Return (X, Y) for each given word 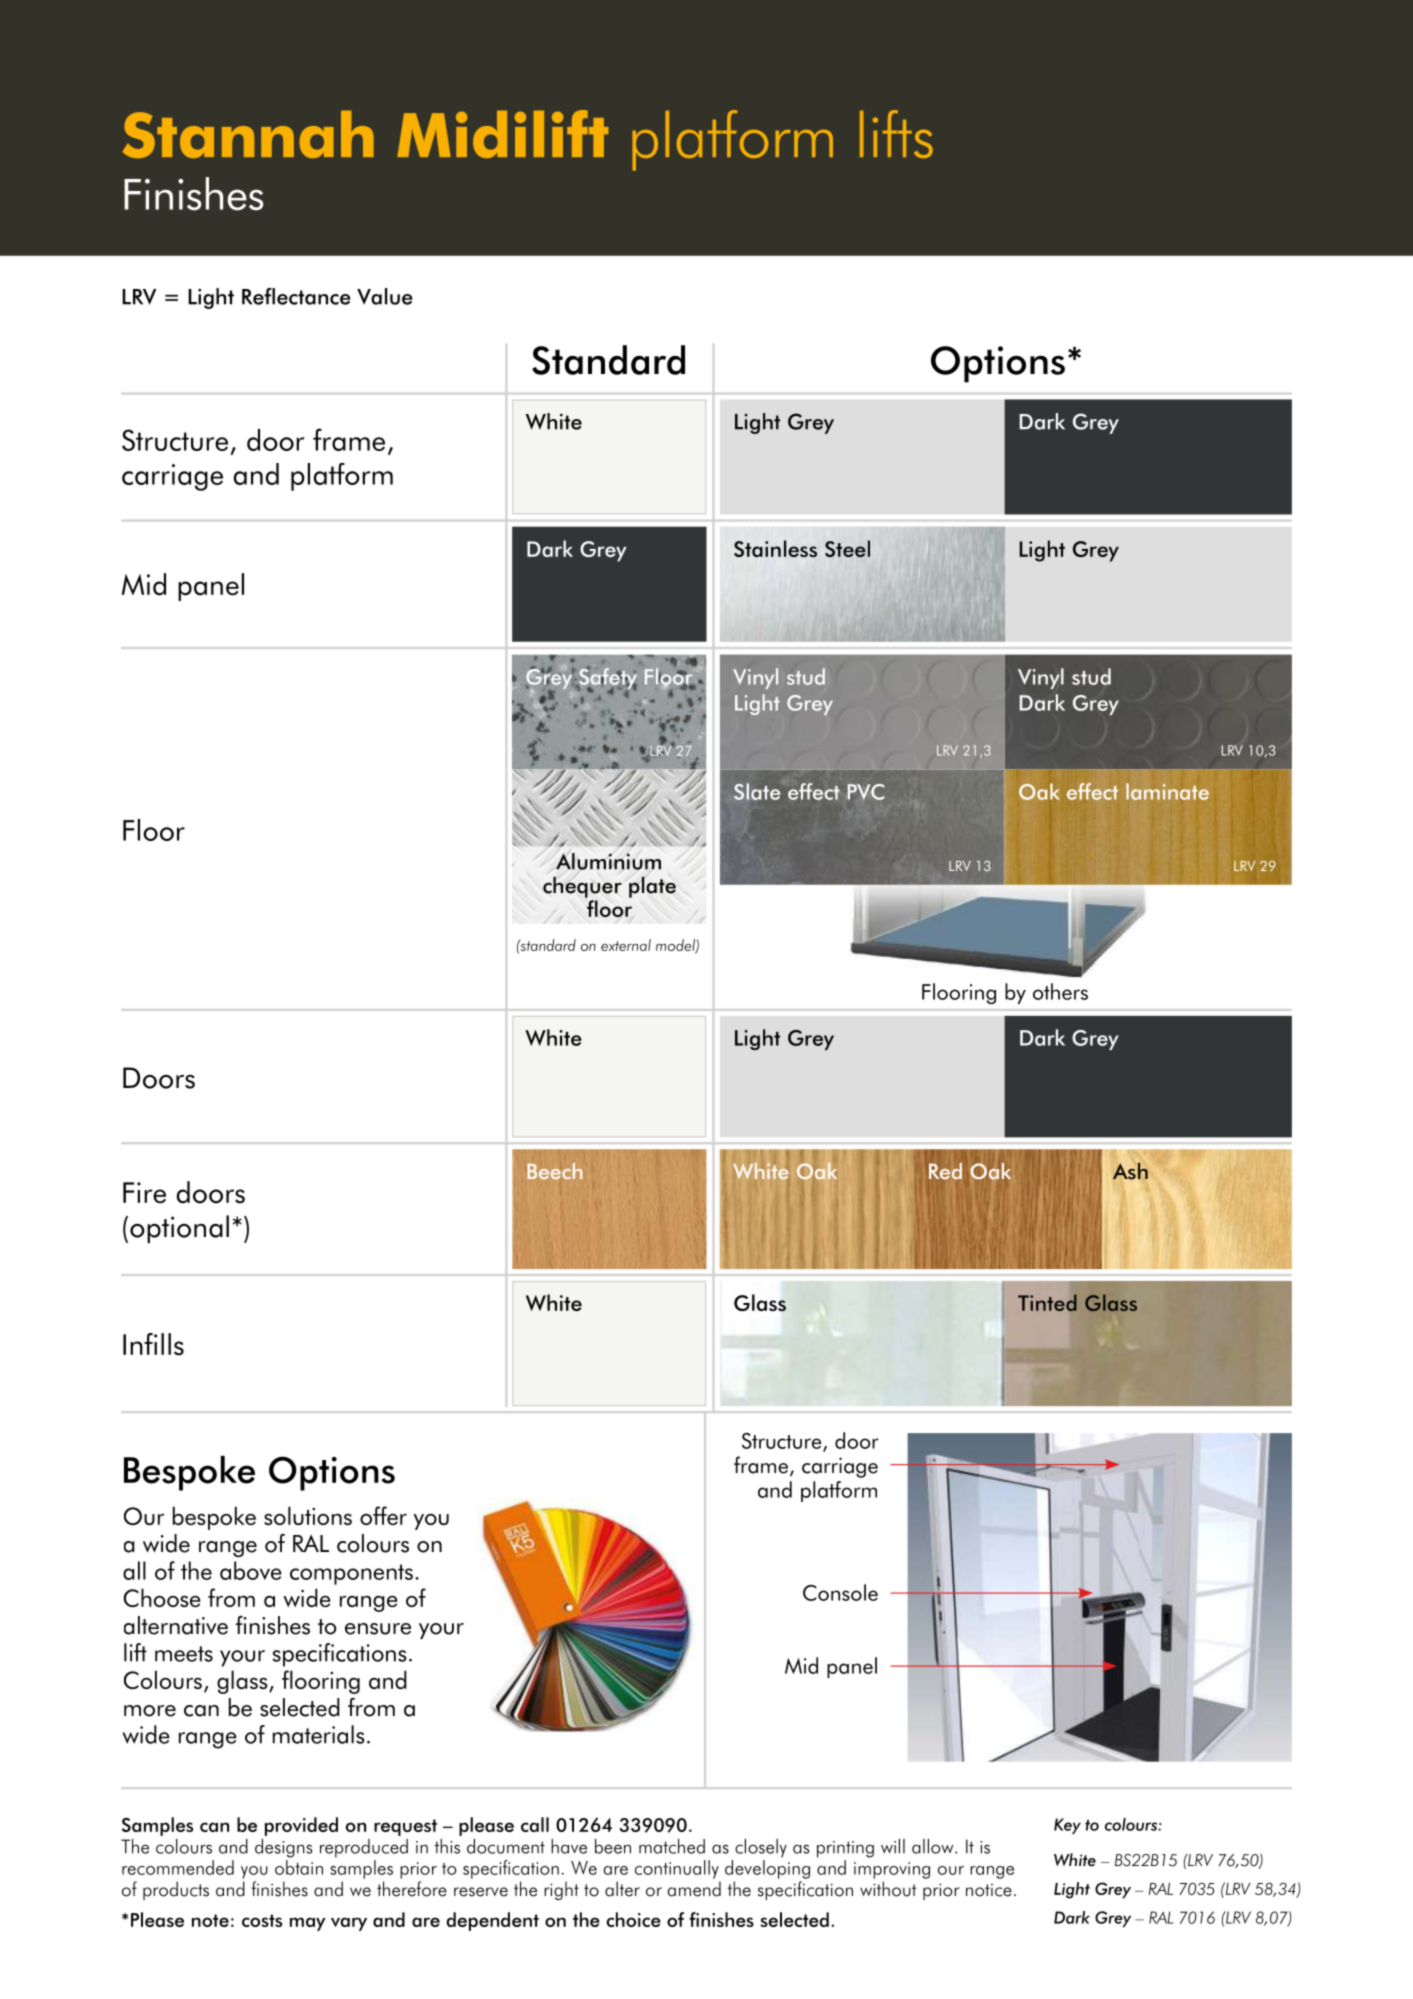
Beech (554, 1171)
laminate (1167, 791)
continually (677, 1869)
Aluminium (608, 861)
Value (385, 296)
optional (179, 1229)
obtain (299, 1867)
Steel (847, 548)
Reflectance (296, 296)
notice (989, 1890)
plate (652, 887)
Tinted (1047, 1302)
